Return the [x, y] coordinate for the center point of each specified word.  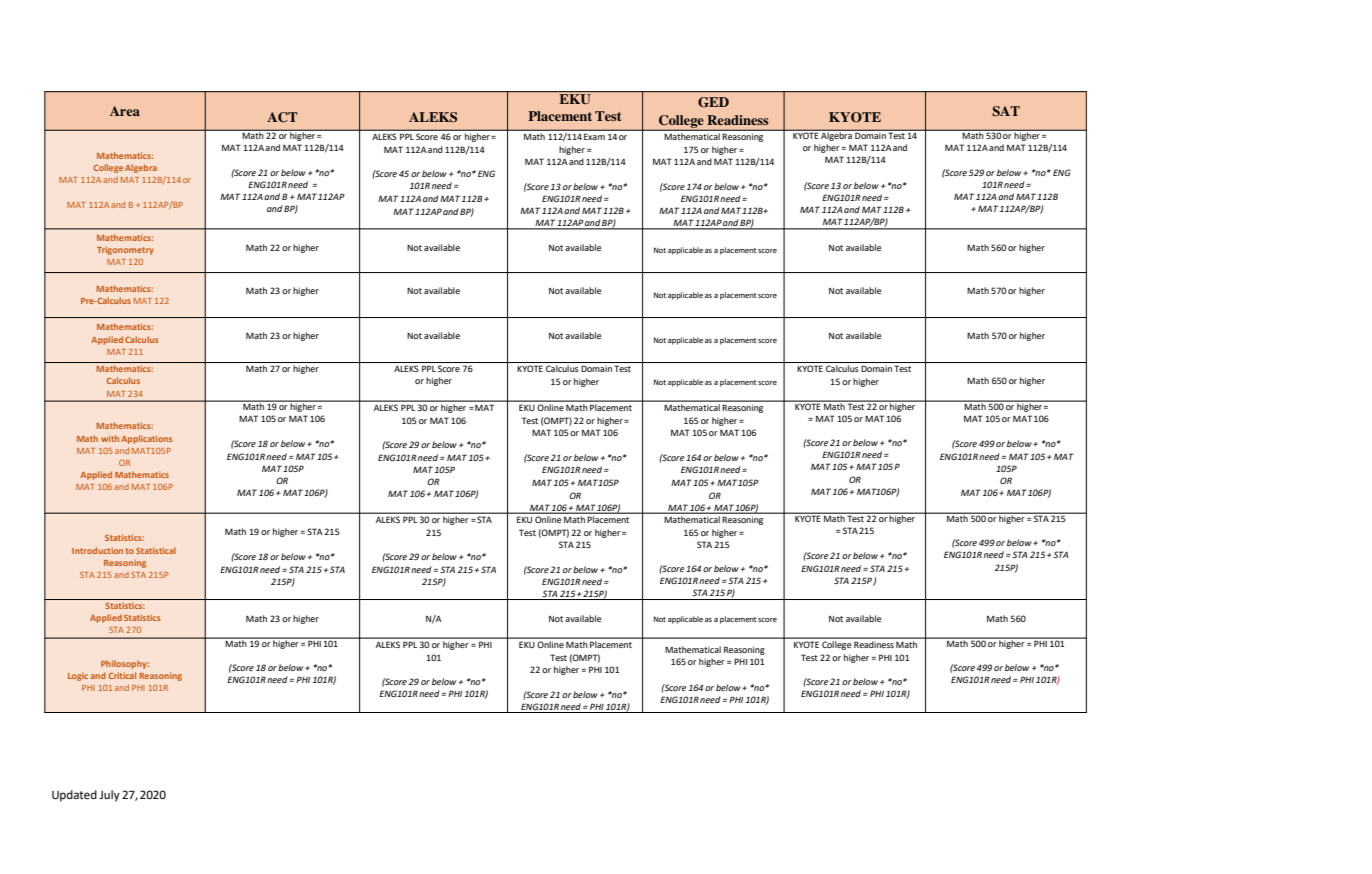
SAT [1006, 111]
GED [713, 102]
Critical [122, 675]
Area [125, 111]
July [109, 796]
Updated [74, 796]
